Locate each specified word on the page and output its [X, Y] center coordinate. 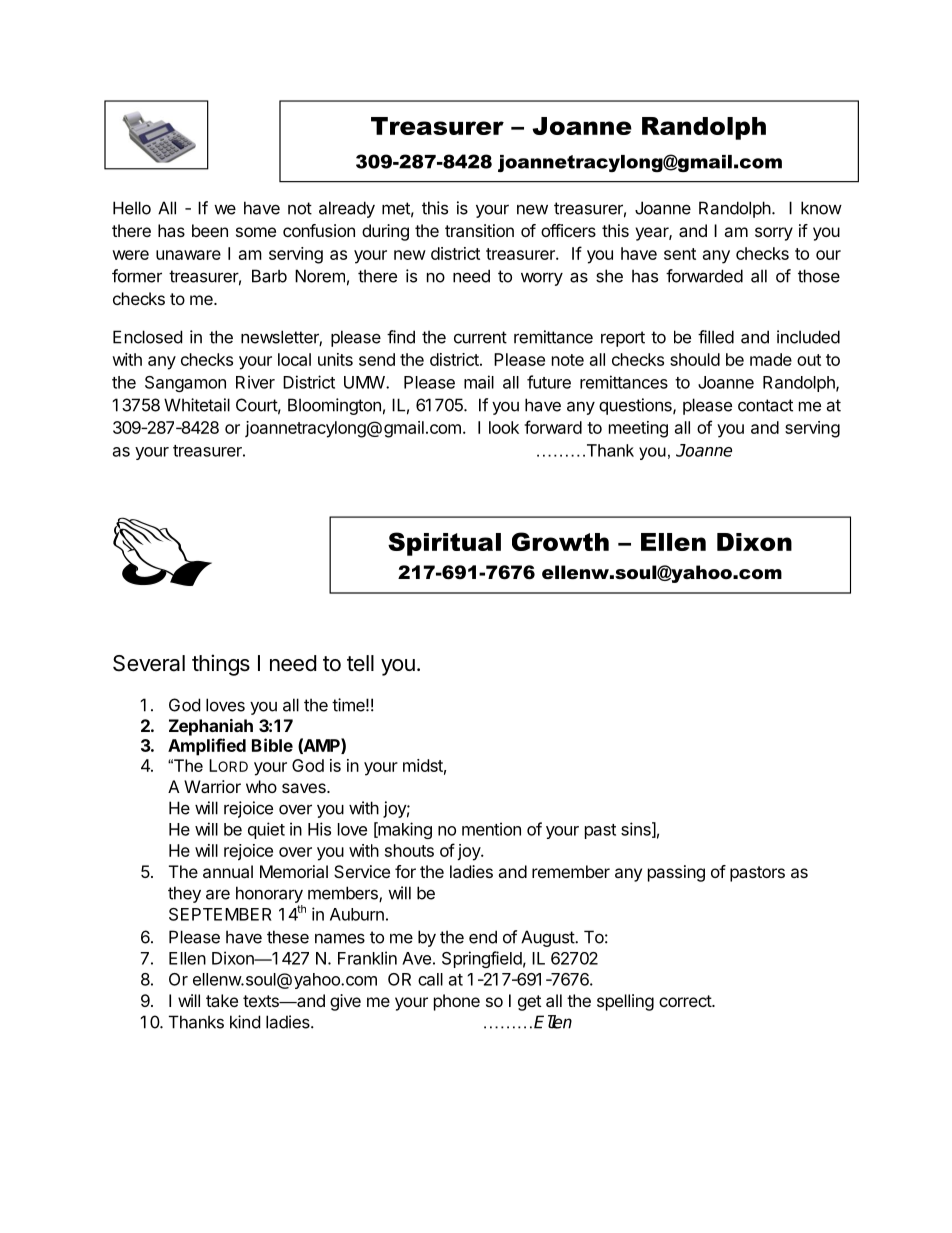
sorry [774, 234]
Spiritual [444, 544]
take [222, 1000]
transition [479, 230]
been [210, 230]
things [221, 665]
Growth [560, 541]
